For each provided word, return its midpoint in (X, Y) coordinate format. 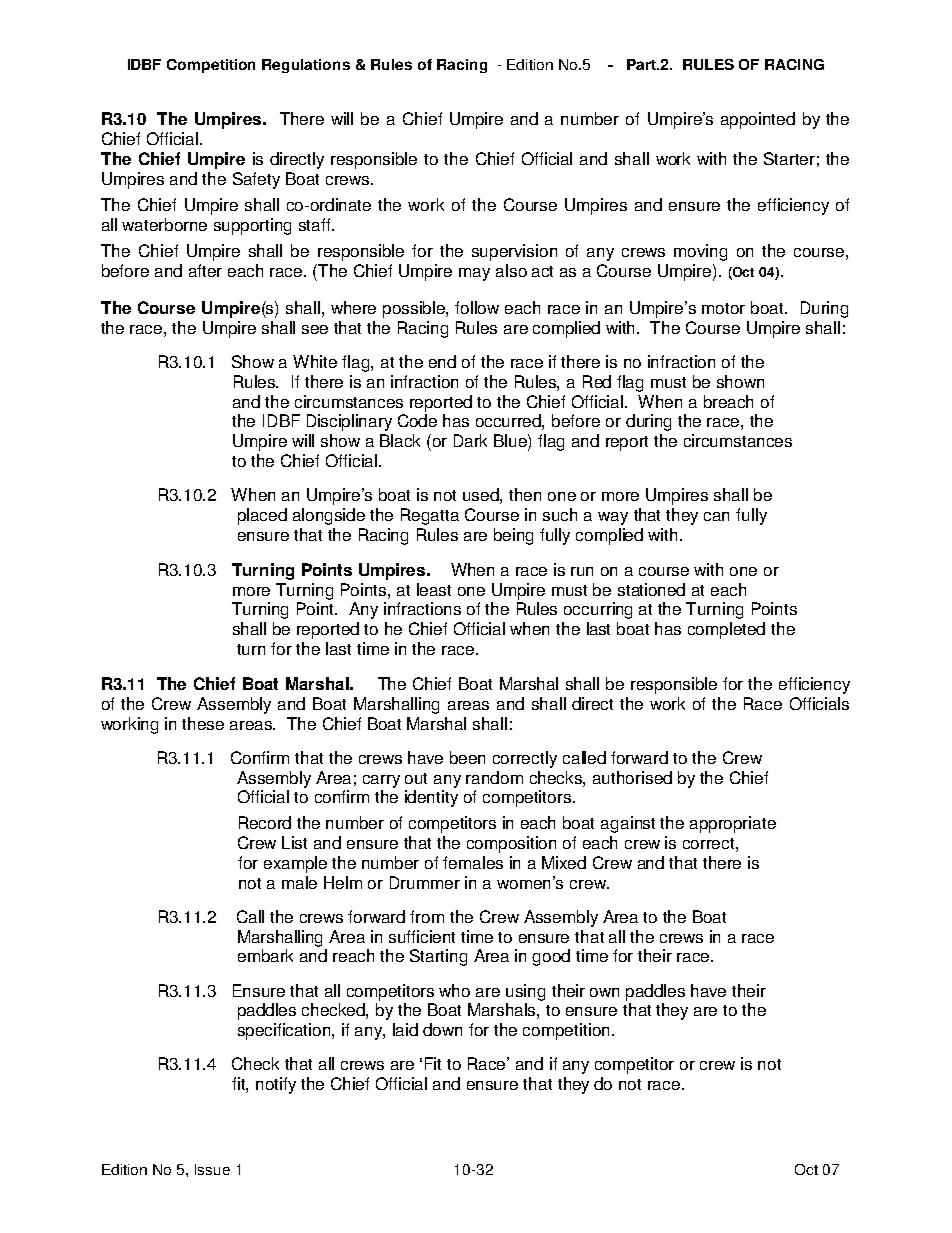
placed (262, 516)
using (525, 992)
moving (700, 252)
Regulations (306, 66)
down (442, 1029)
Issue (212, 1169)
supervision (514, 252)
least (434, 589)
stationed (651, 589)
